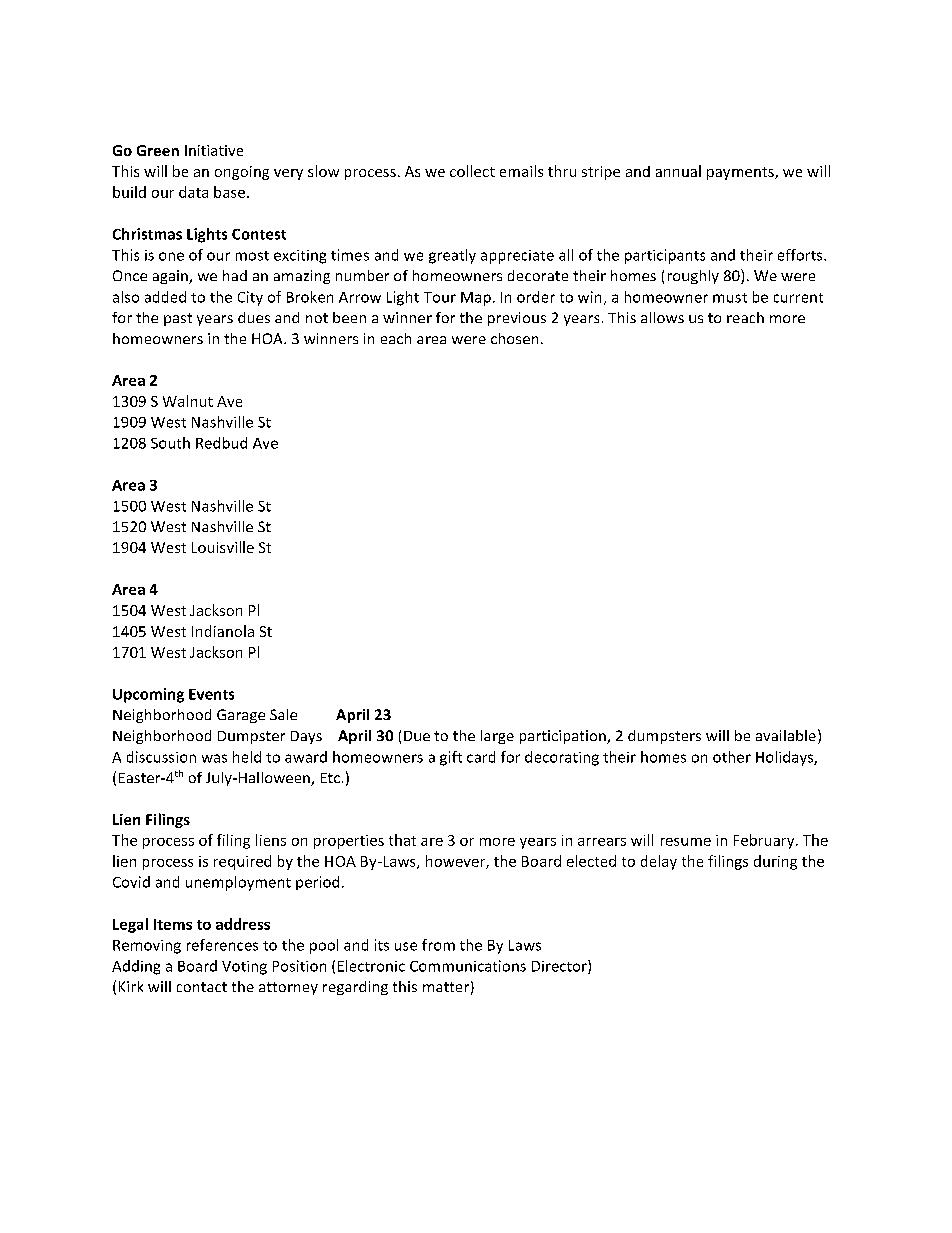  What do you see at coordinates (222, 945) in the screenshot?
I see `references` at bounding box center [222, 945].
